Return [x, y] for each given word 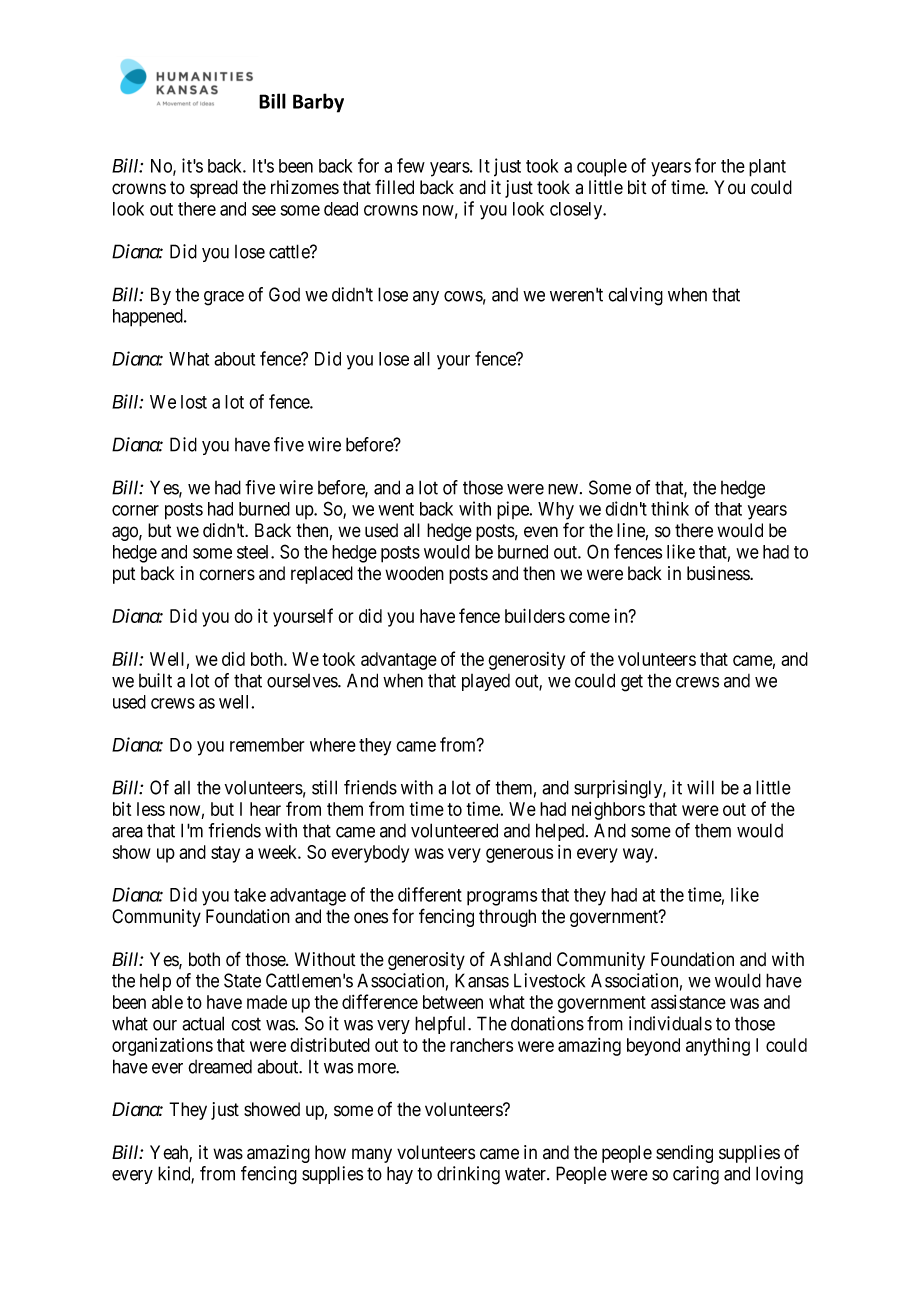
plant [767, 168]
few [411, 165]
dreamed [220, 1067]
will [700, 787]
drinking [468, 1175]
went [396, 509]
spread [214, 189]
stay [225, 854]
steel [254, 552]
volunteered [454, 830]
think [670, 508]
